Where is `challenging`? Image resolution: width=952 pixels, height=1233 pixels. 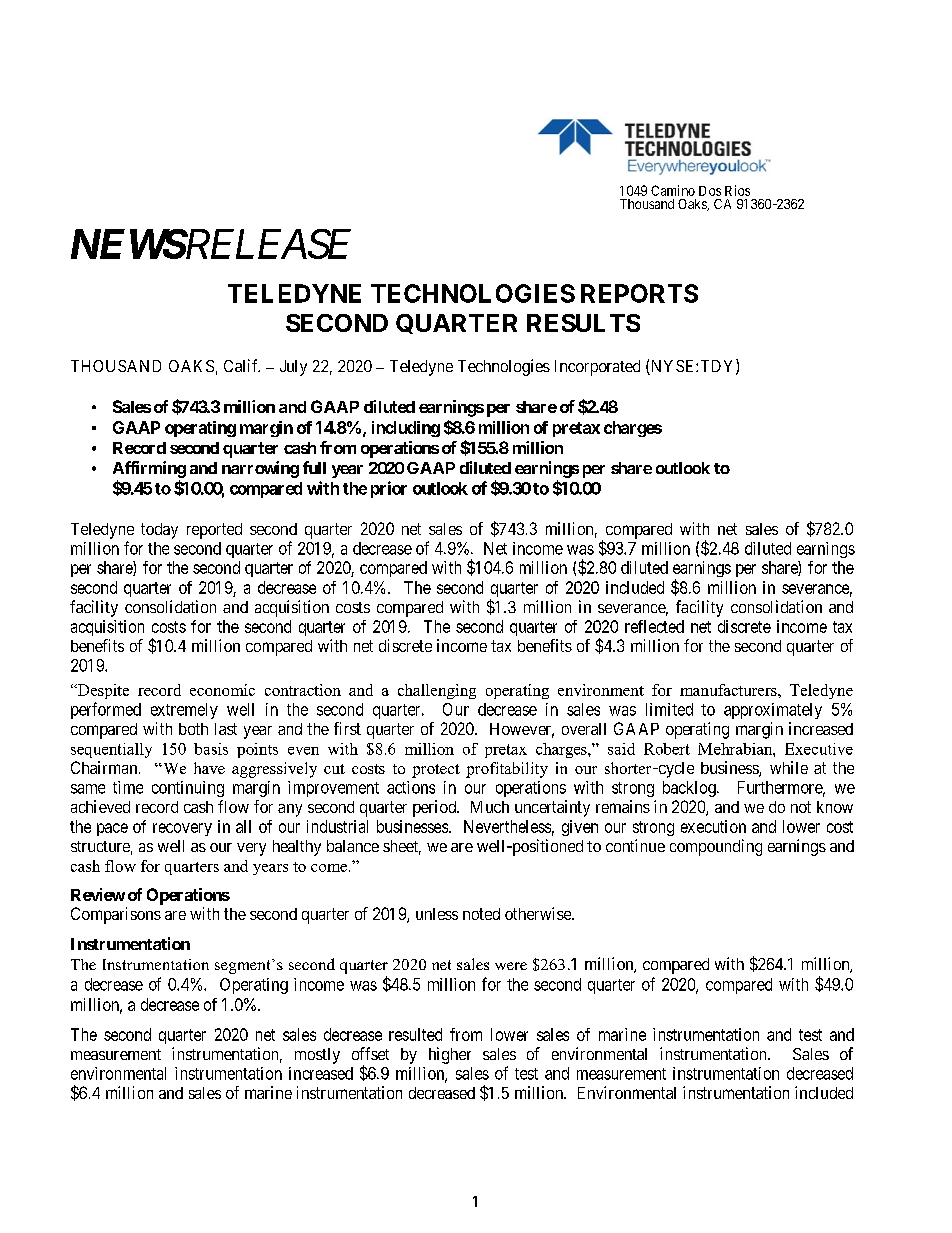
challenging is located at coordinates (437, 691).
